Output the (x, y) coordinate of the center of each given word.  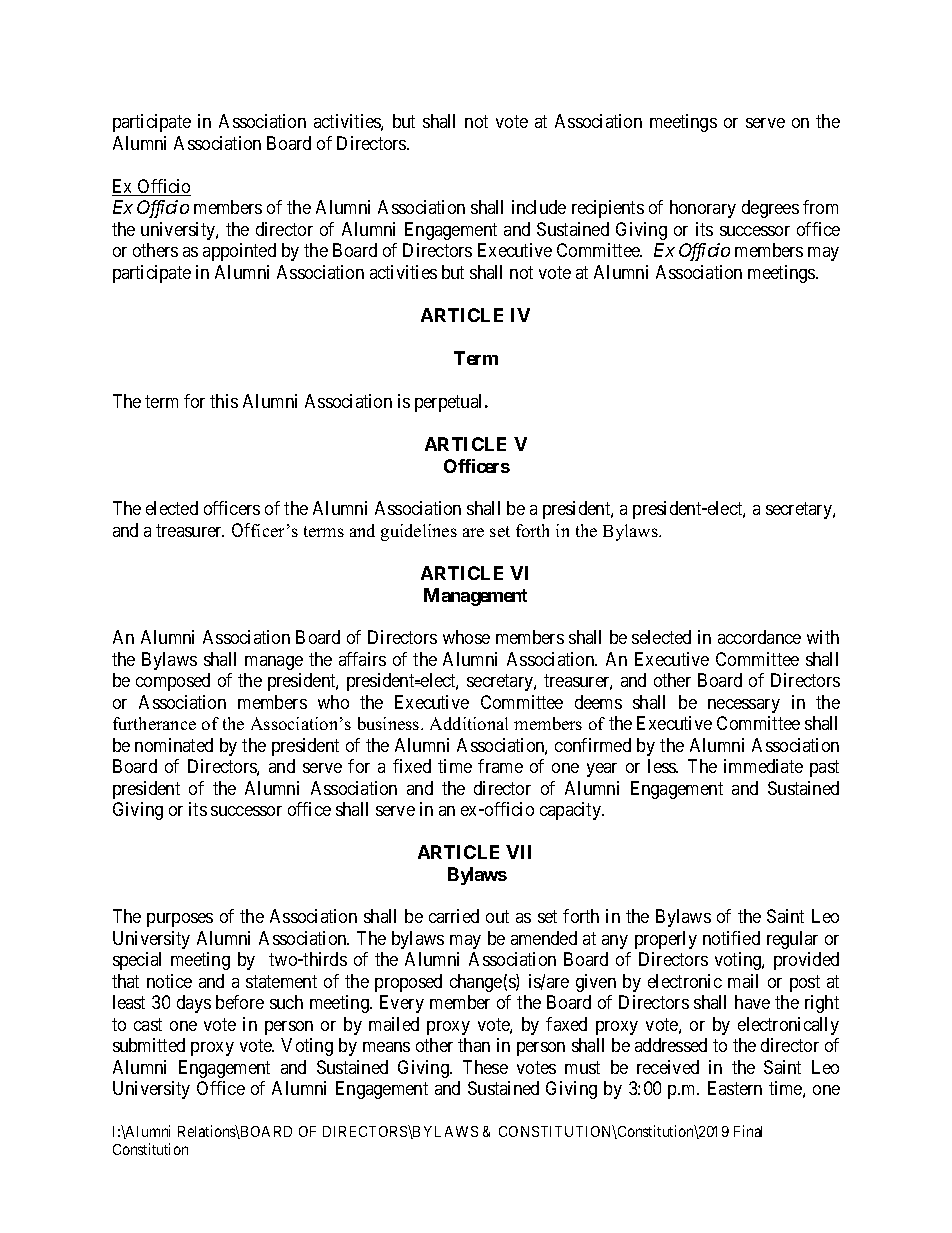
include (539, 207)
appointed (239, 252)
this (224, 401)
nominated (174, 745)
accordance (759, 637)
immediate (763, 766)
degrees (770, 209)
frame (500, 766)
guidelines (419, 532)
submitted (149, 1045)
